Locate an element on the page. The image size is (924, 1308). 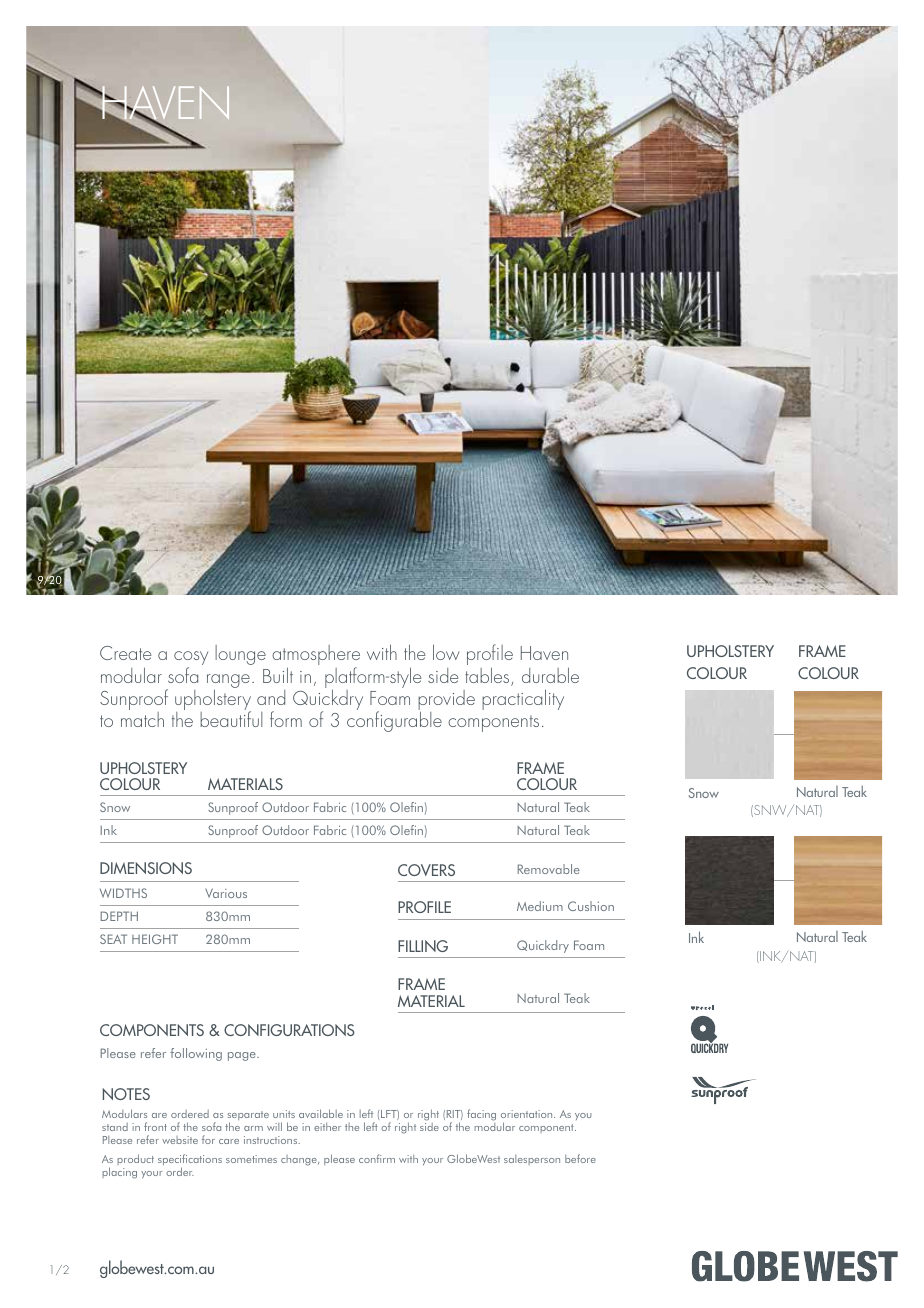
Removable is located at coordinates (549, 869).
